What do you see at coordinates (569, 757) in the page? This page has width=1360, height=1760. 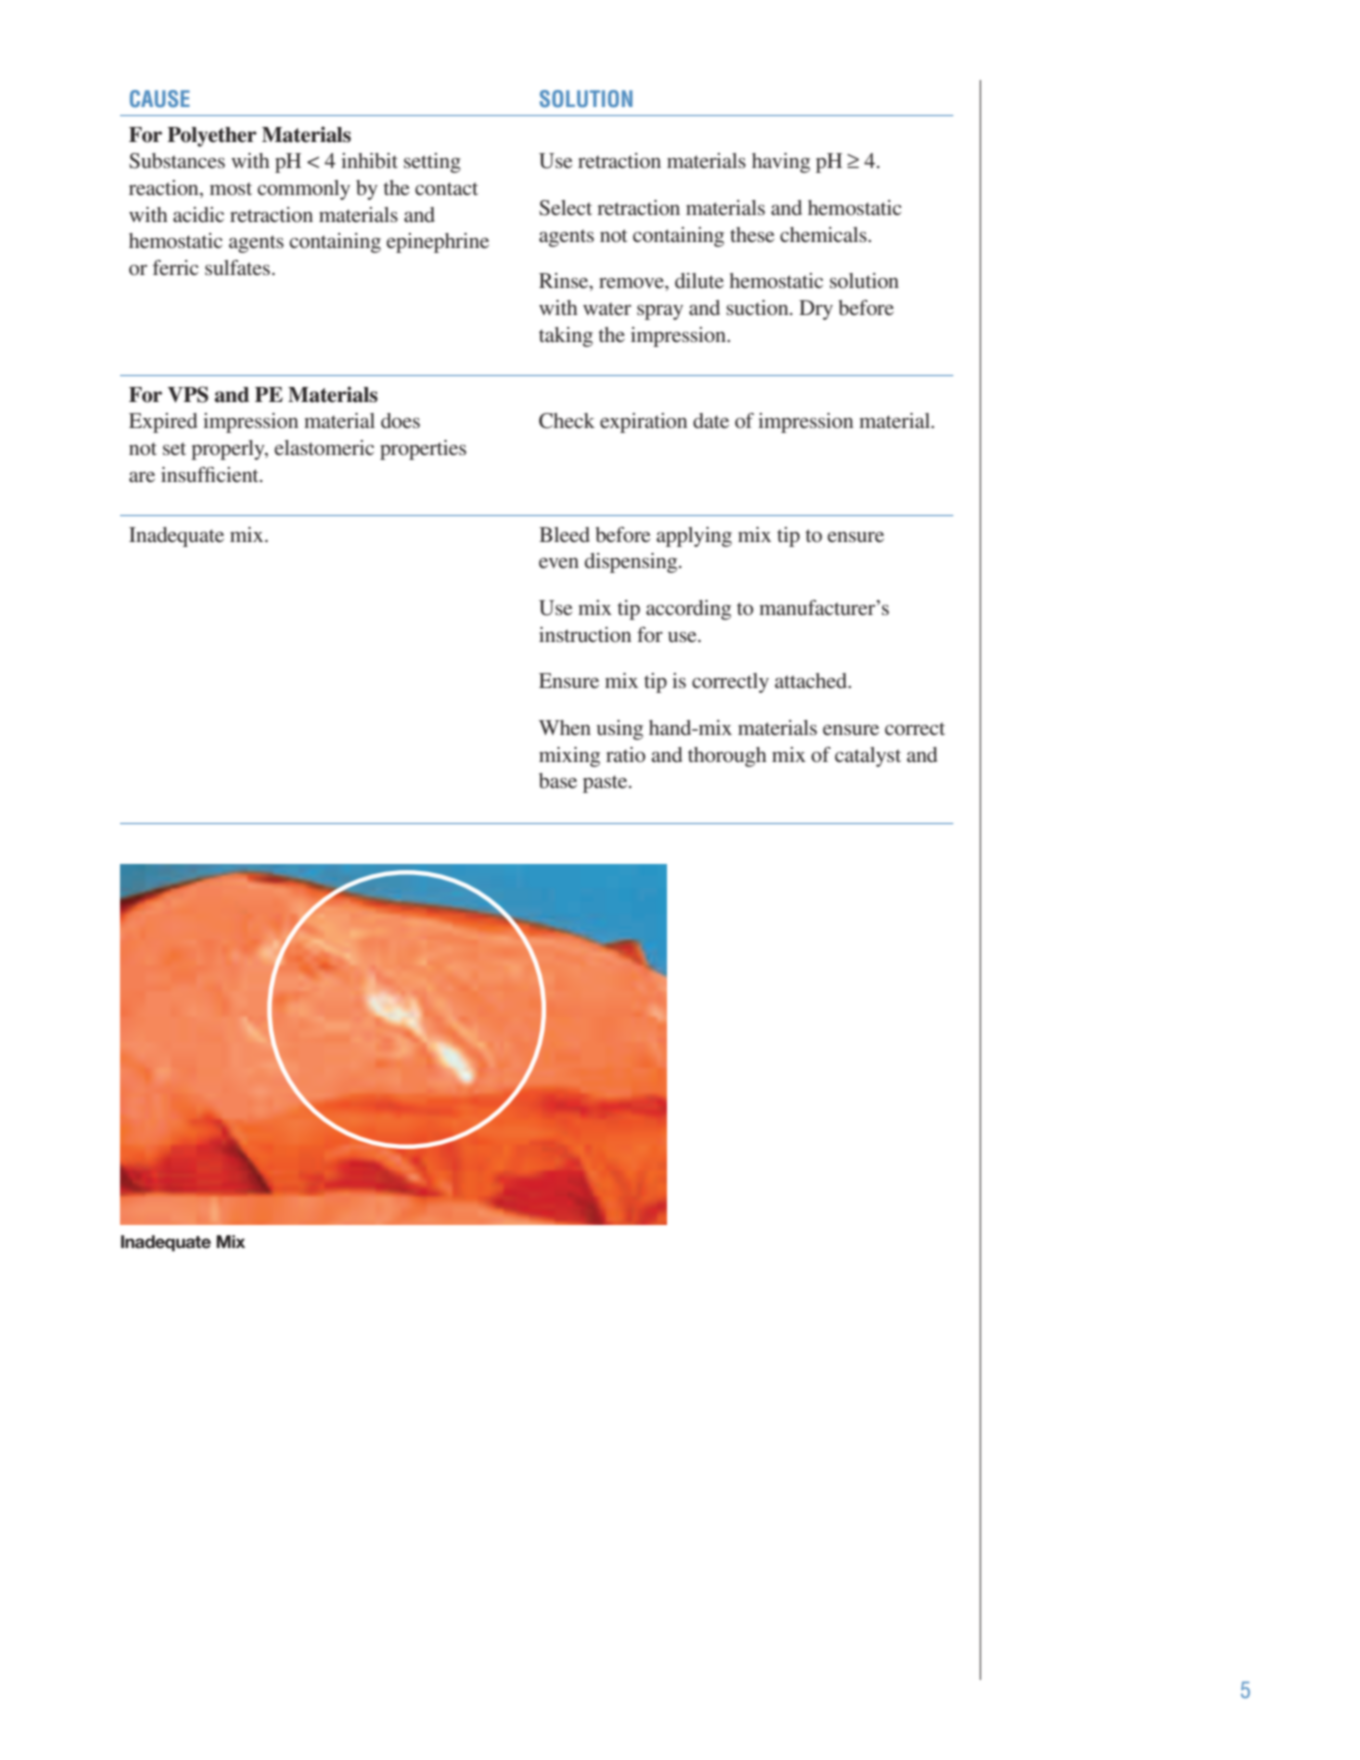 I see `mixing` at bounding box center [569, 757].
